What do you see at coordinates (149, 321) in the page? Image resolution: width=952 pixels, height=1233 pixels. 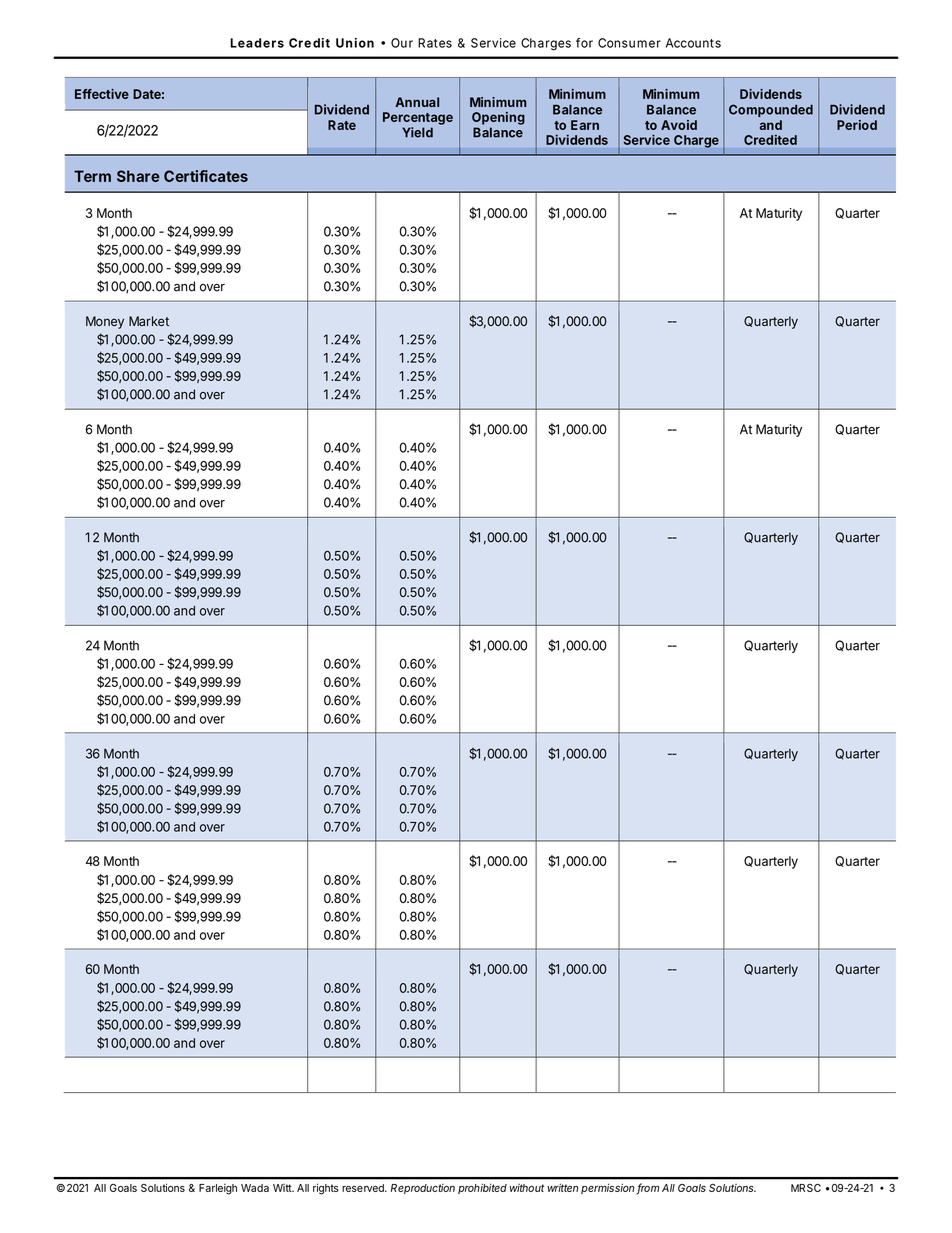 I see `Market` at bounding box center [149, 321].
